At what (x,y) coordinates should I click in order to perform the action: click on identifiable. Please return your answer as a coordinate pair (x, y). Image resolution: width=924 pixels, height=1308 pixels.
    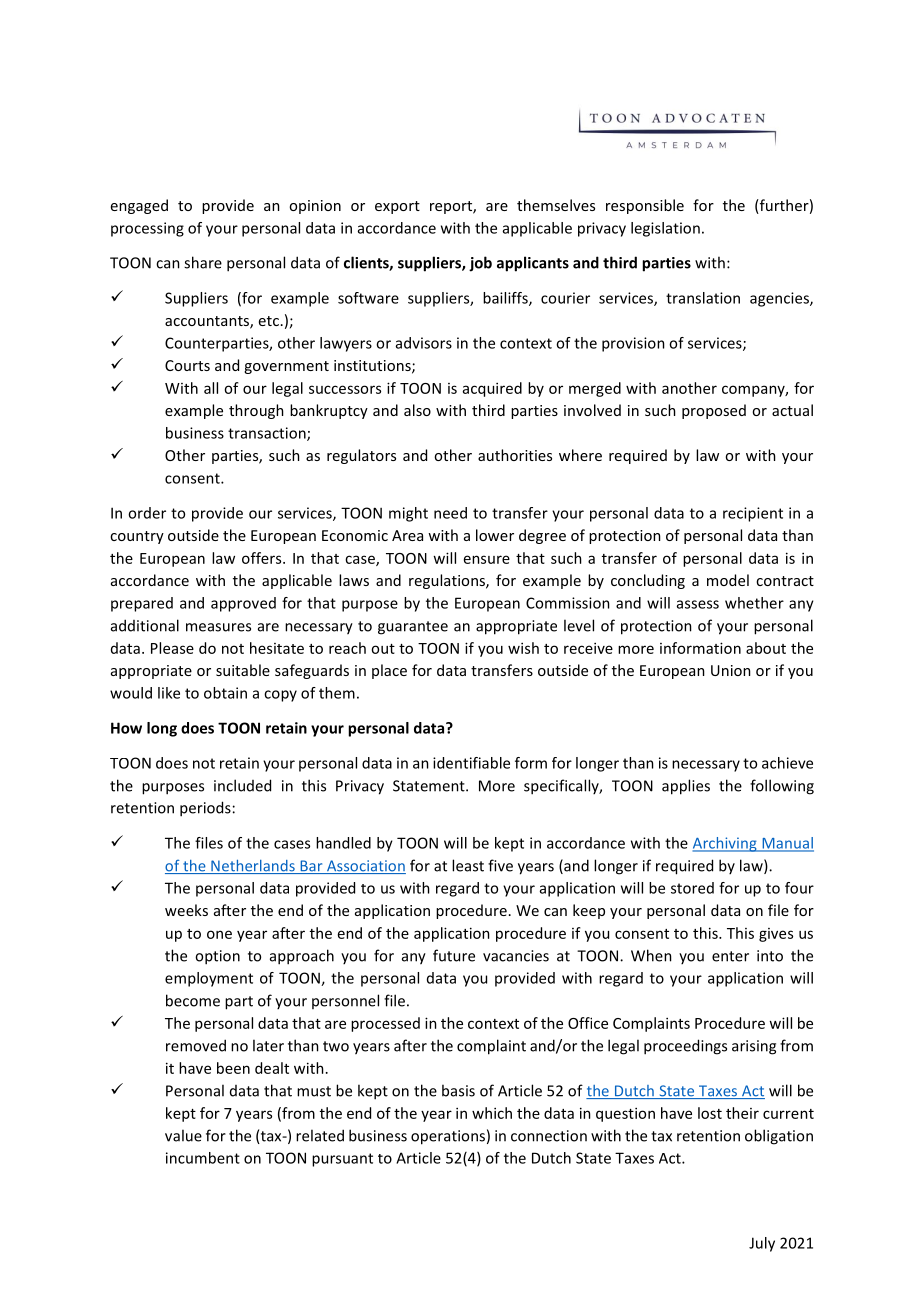
    Looking at the image, I should click on (471, 763).
